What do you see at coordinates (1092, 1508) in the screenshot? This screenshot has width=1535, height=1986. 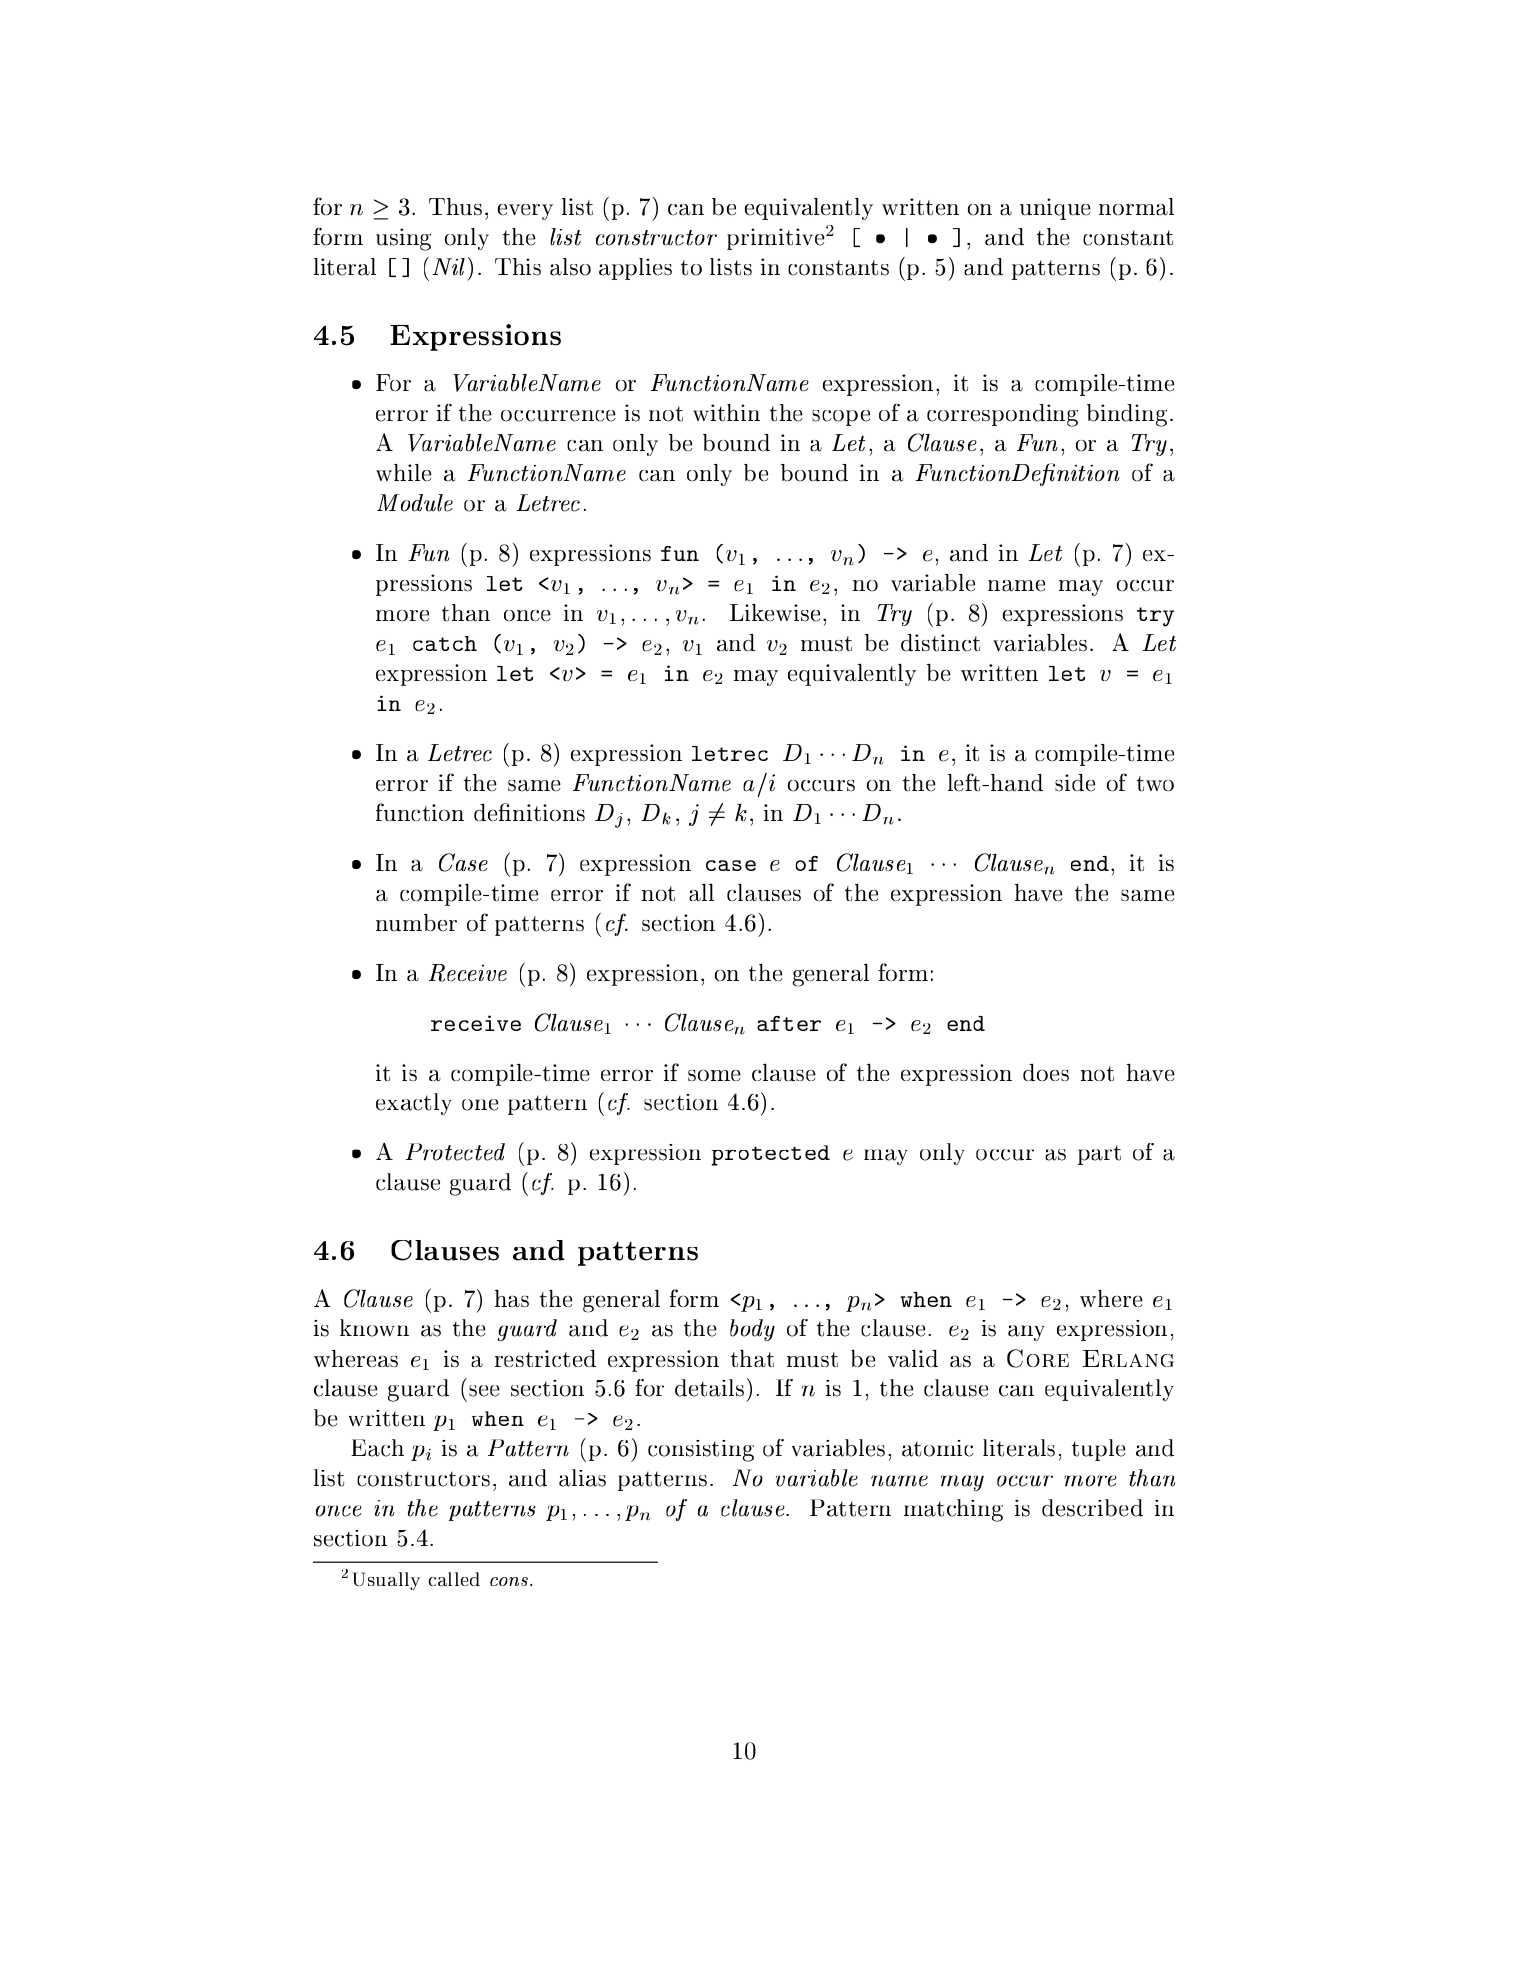 I see `described` at bounding box center [1092, 1508].
